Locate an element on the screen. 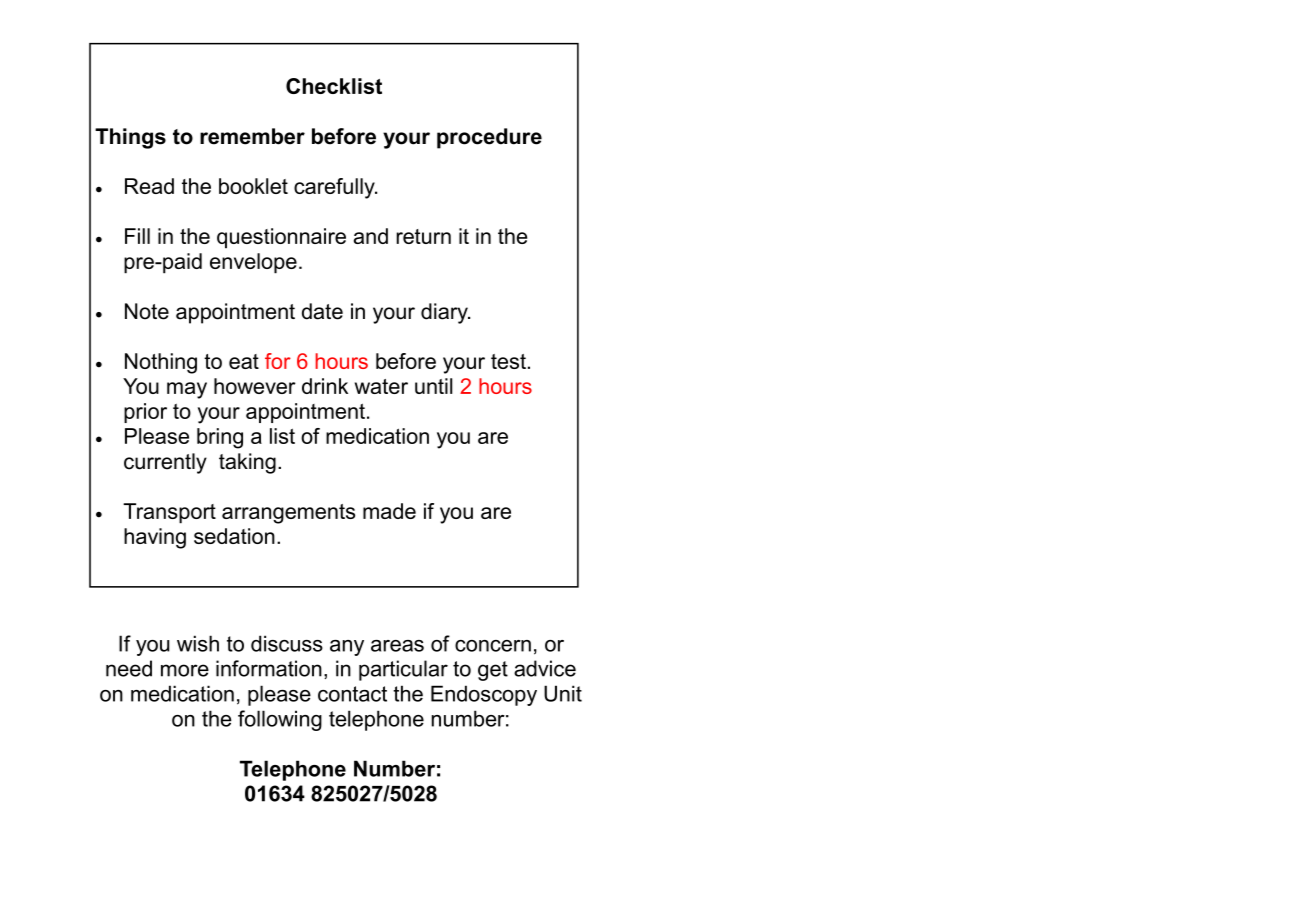  diary is located at coordinates (445, 313).
